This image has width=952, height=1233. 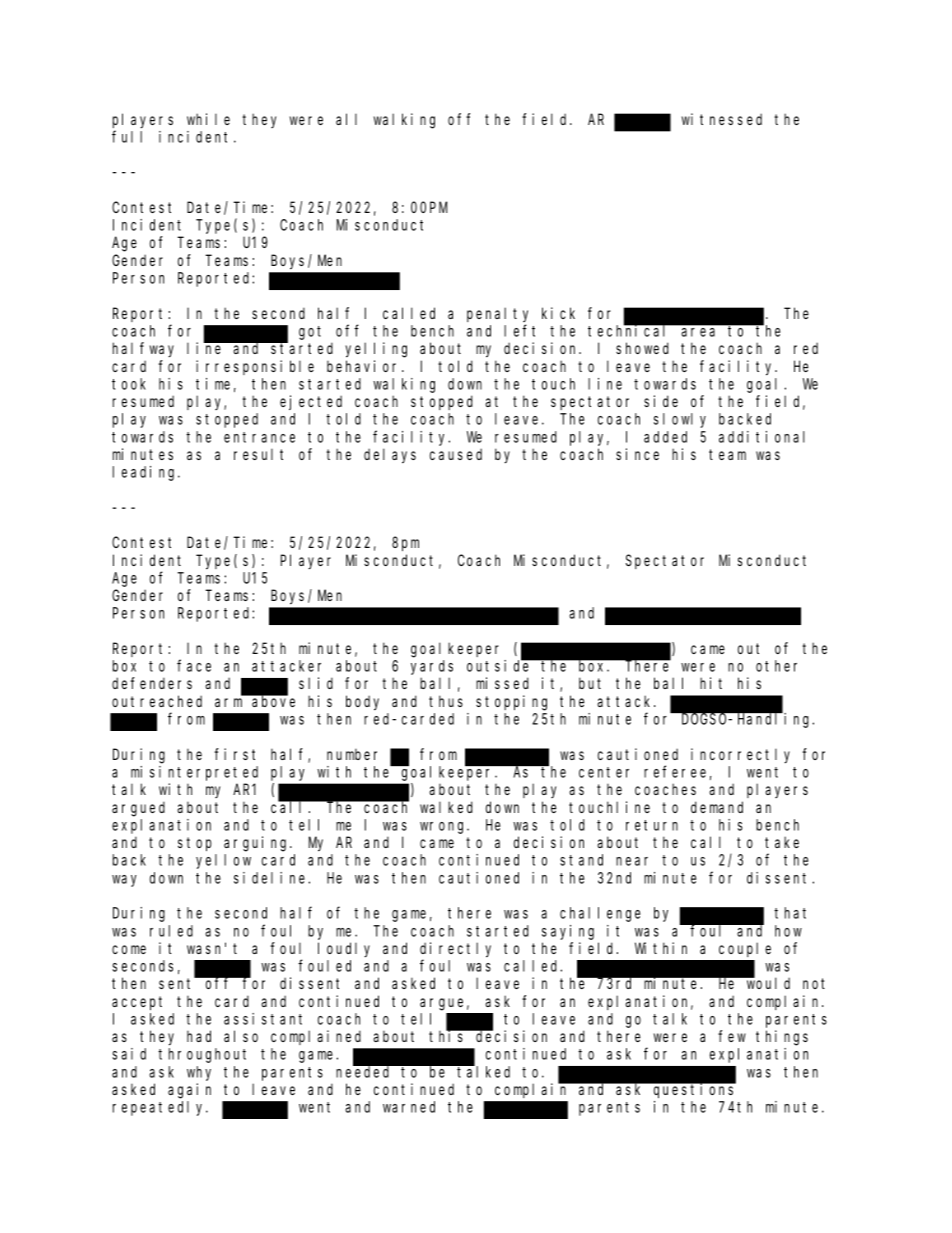 I want to click on walked, so click(x=446, y=807).
